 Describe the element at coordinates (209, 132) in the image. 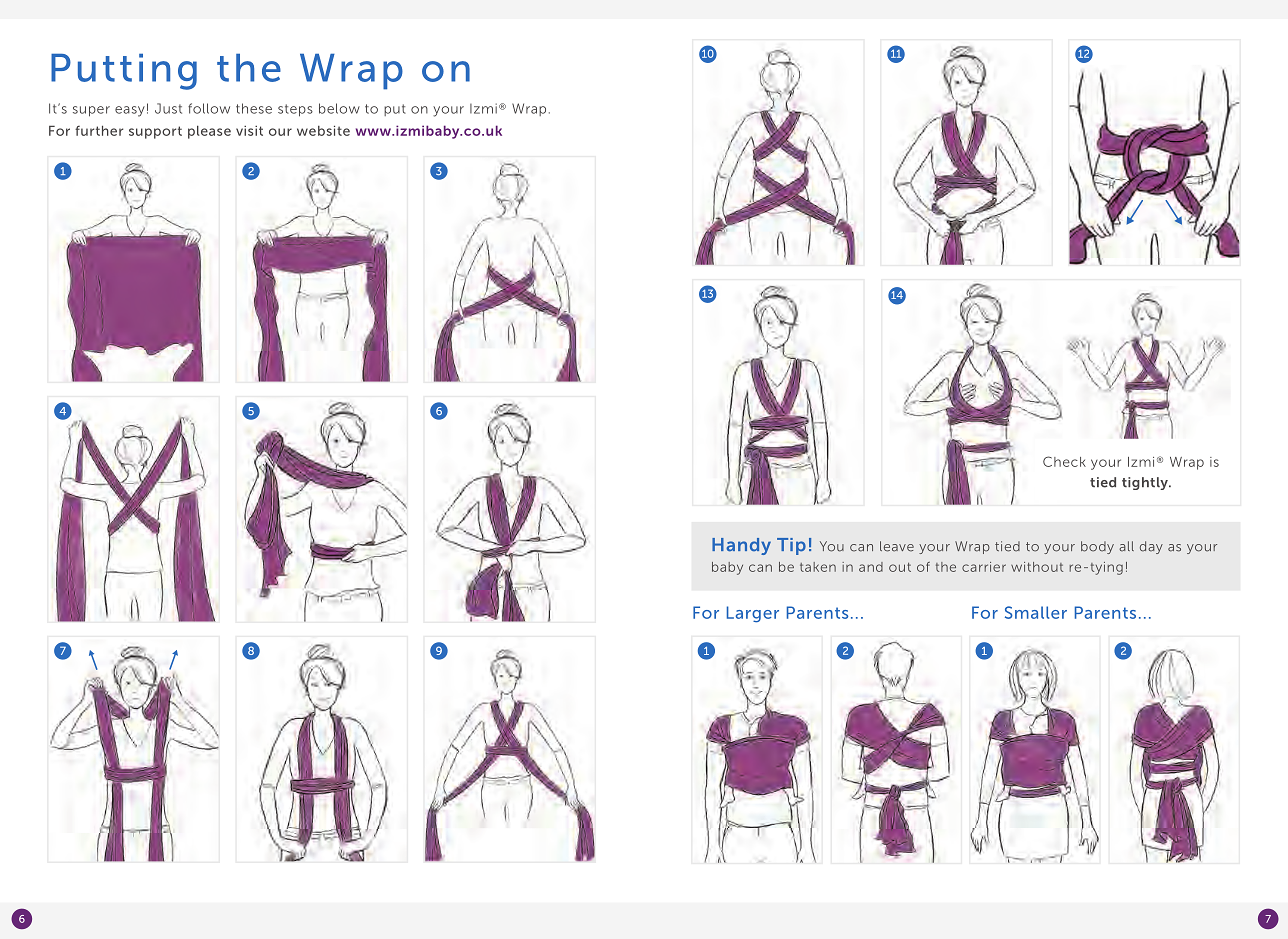

I see `please` at that location.
